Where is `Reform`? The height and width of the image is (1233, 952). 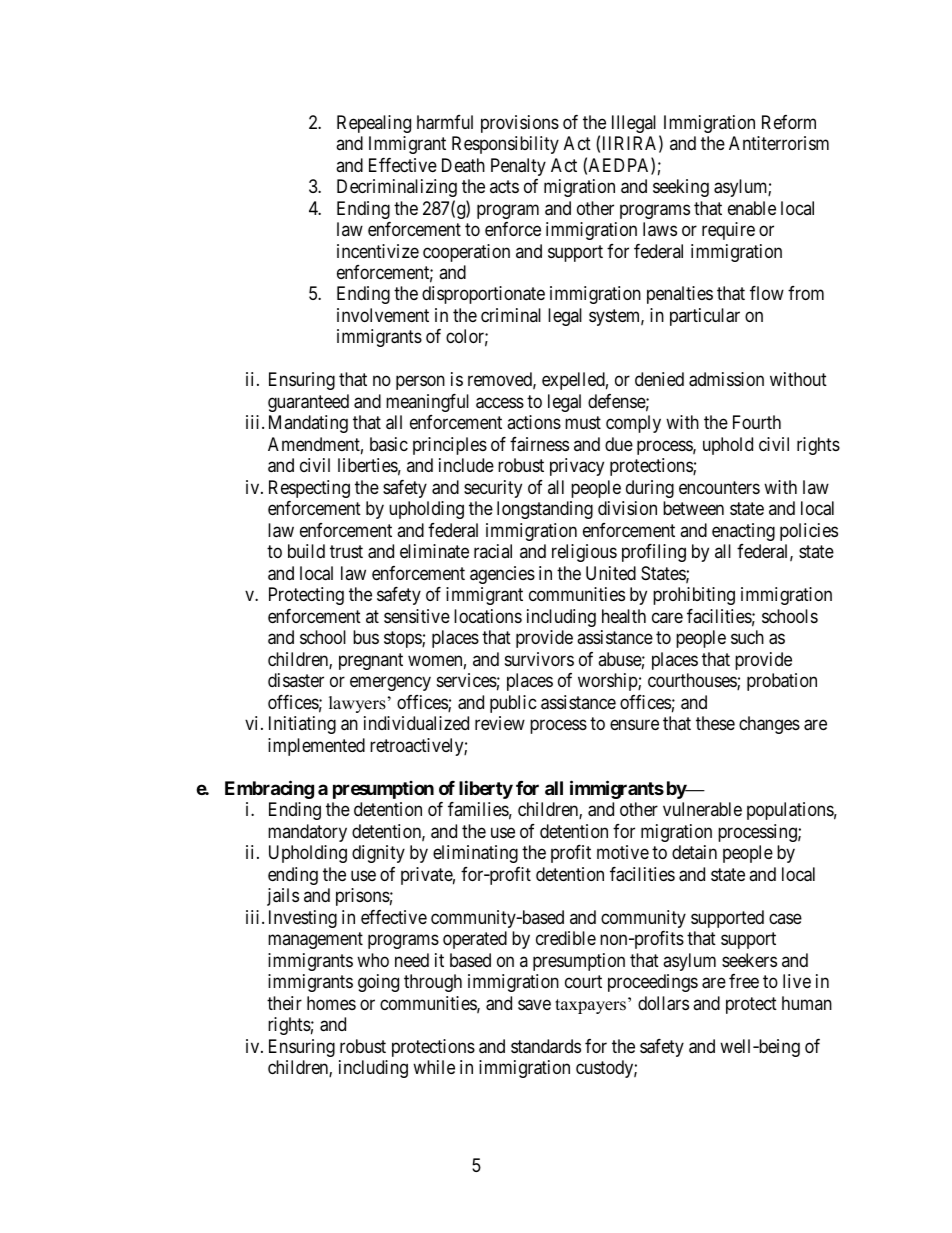 Reform is located at coordinates (789, 122).
